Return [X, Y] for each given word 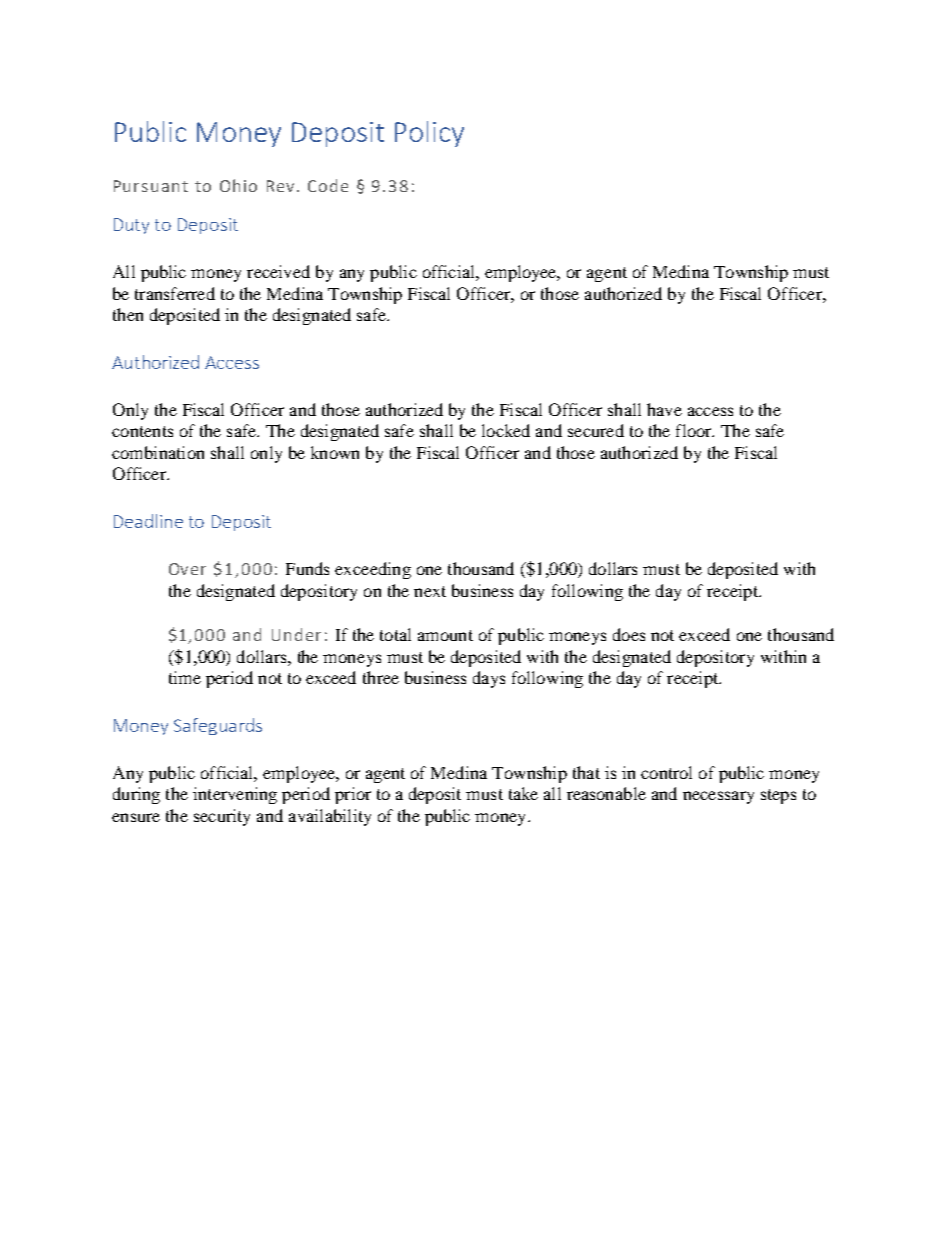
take [523, 793]
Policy [429, 134]
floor [695, 430]
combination [158, 452]
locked [506, 430]
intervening [235, 795]
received [278, 271]
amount [445, 635]
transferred [175, 293]
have [664, 409]
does [629, 634]
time [185, 677]
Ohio [238, 185]
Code [328, 185]
